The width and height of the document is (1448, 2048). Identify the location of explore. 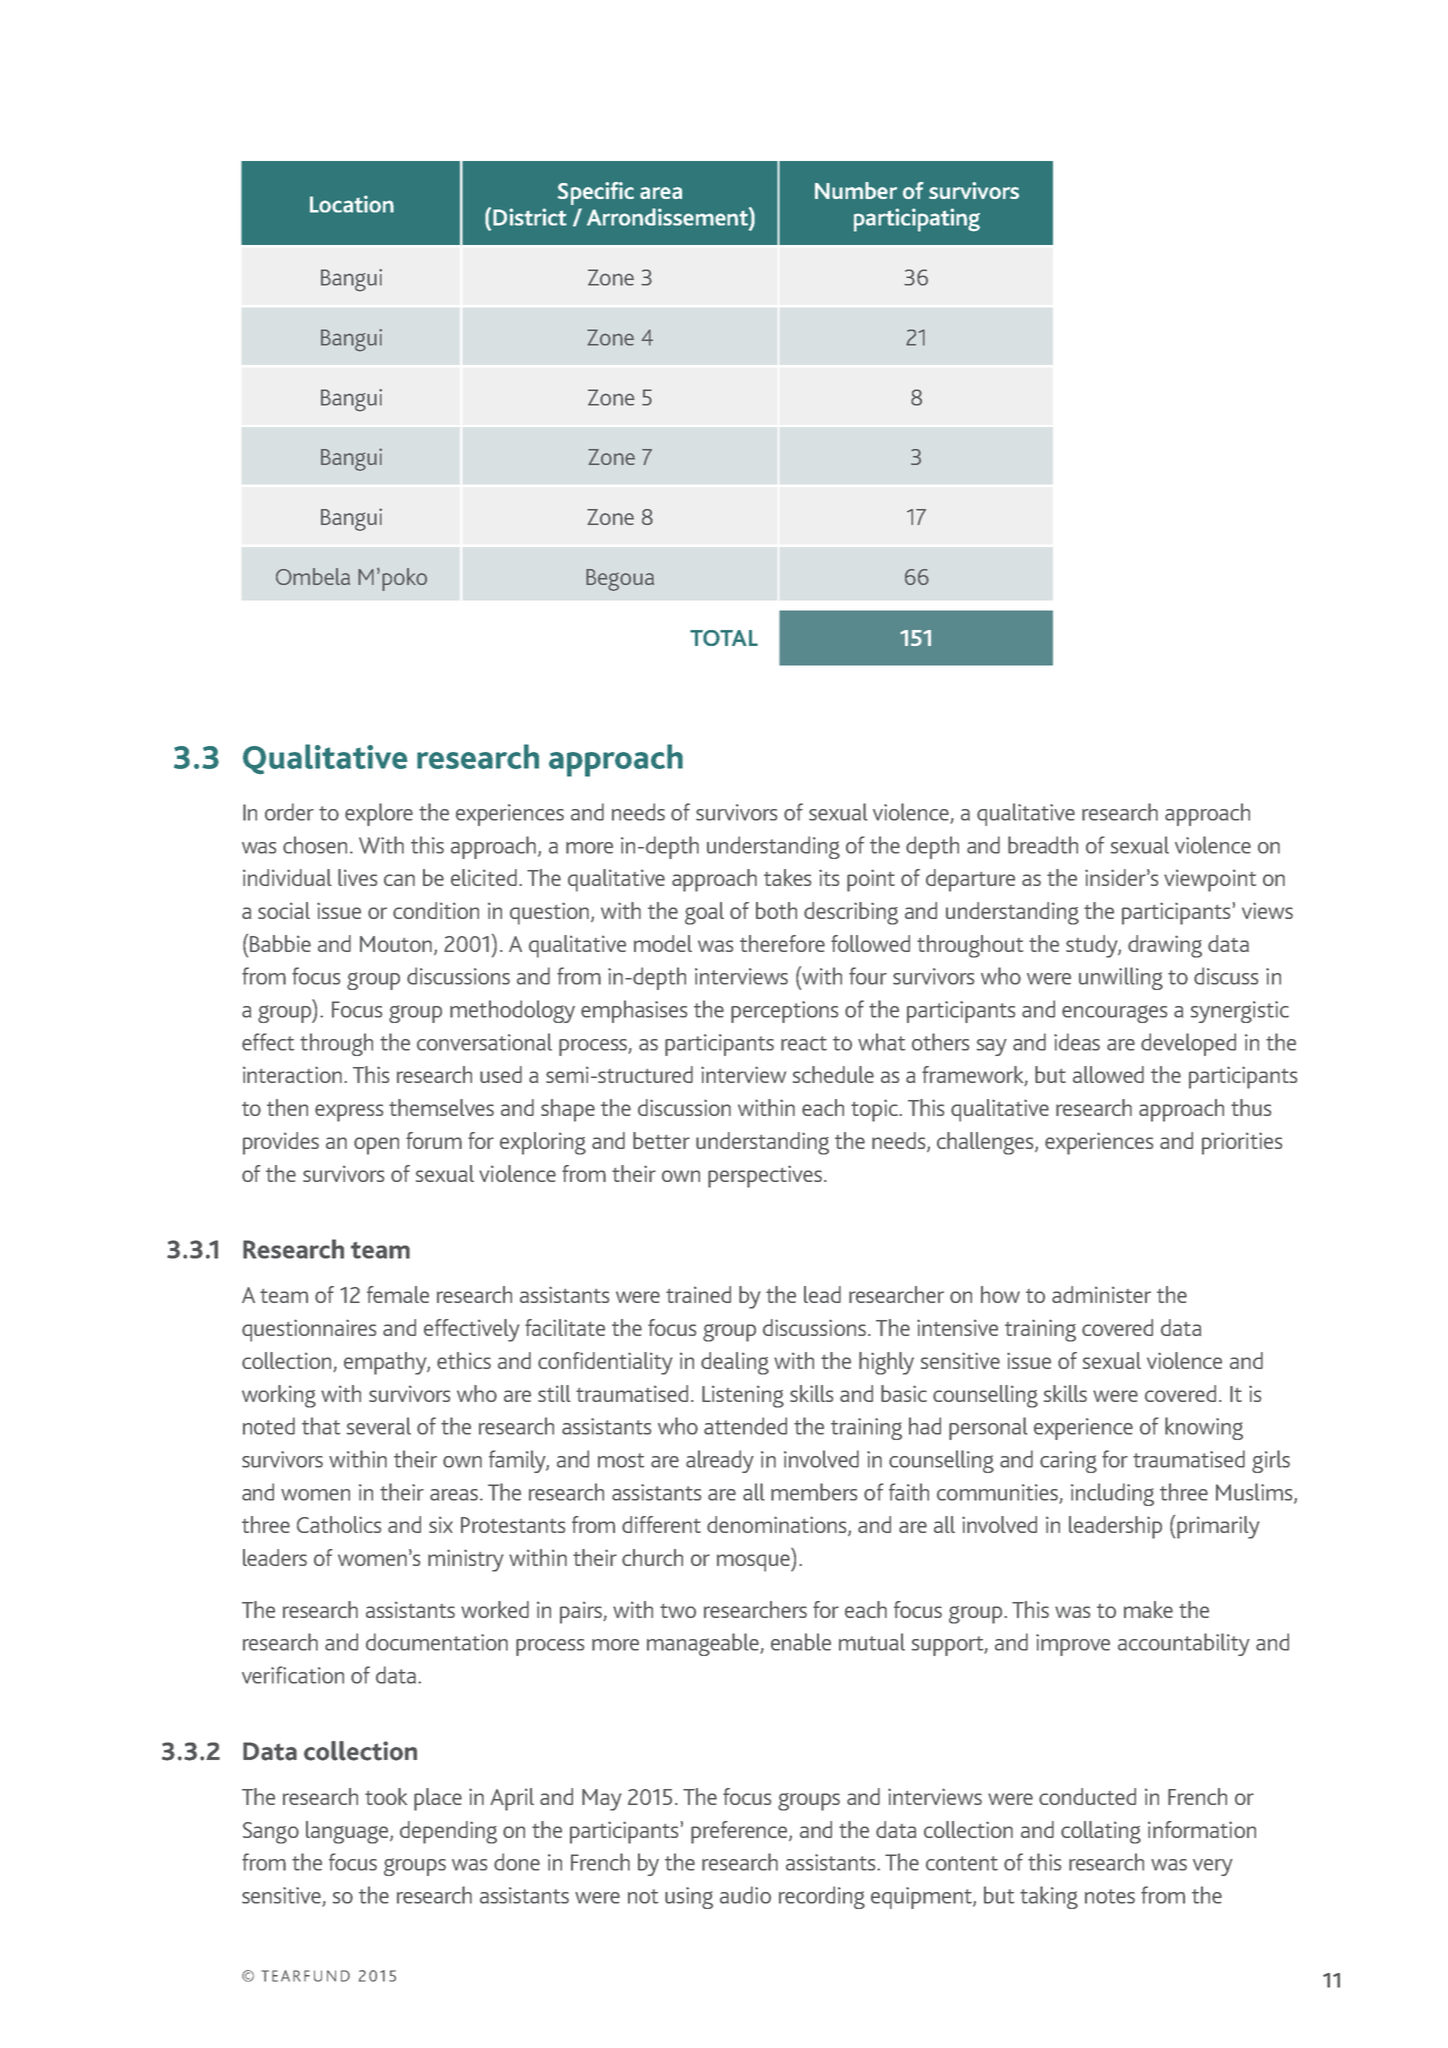
(379, 814).
